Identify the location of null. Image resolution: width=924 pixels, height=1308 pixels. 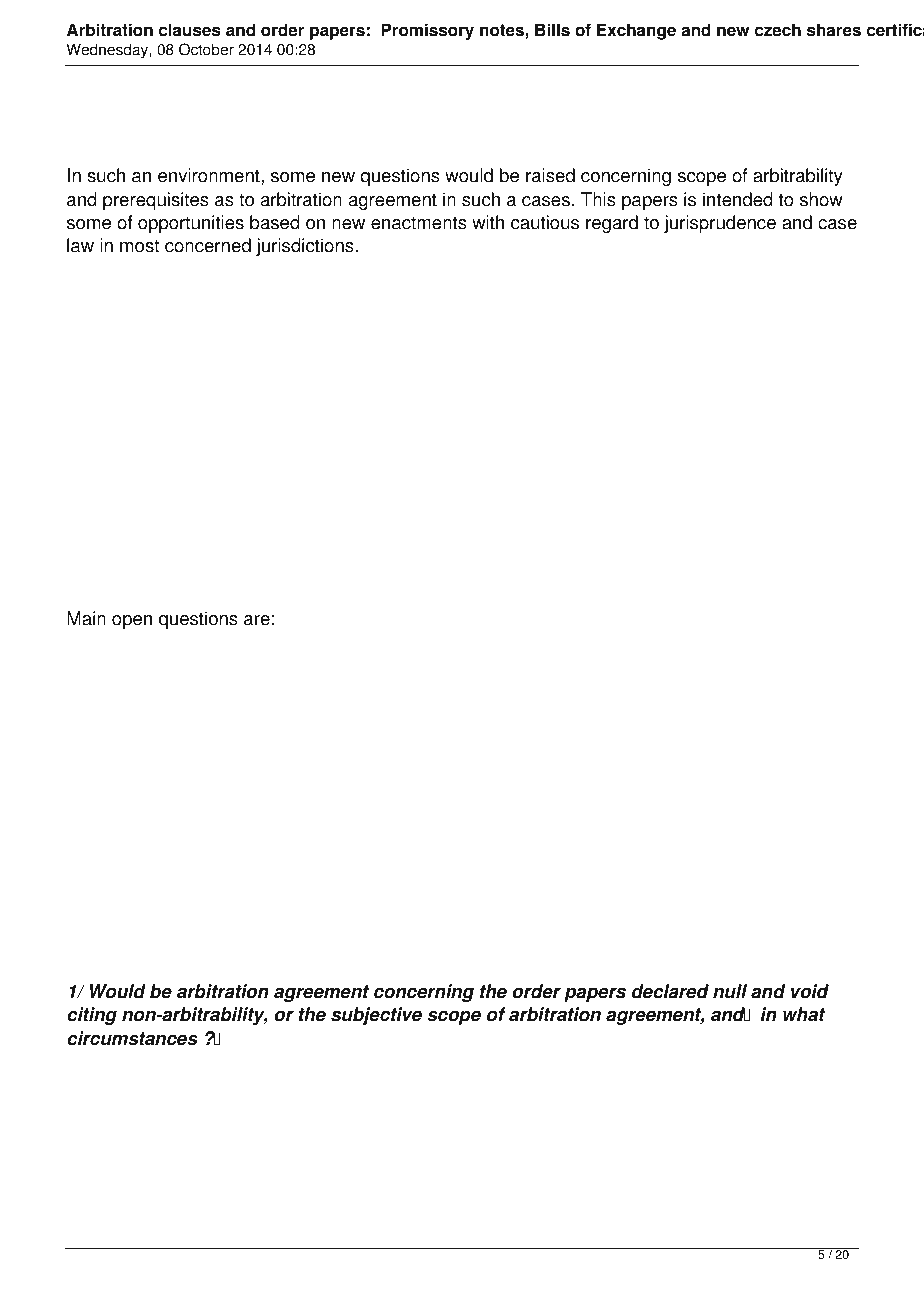
(730, 991).
